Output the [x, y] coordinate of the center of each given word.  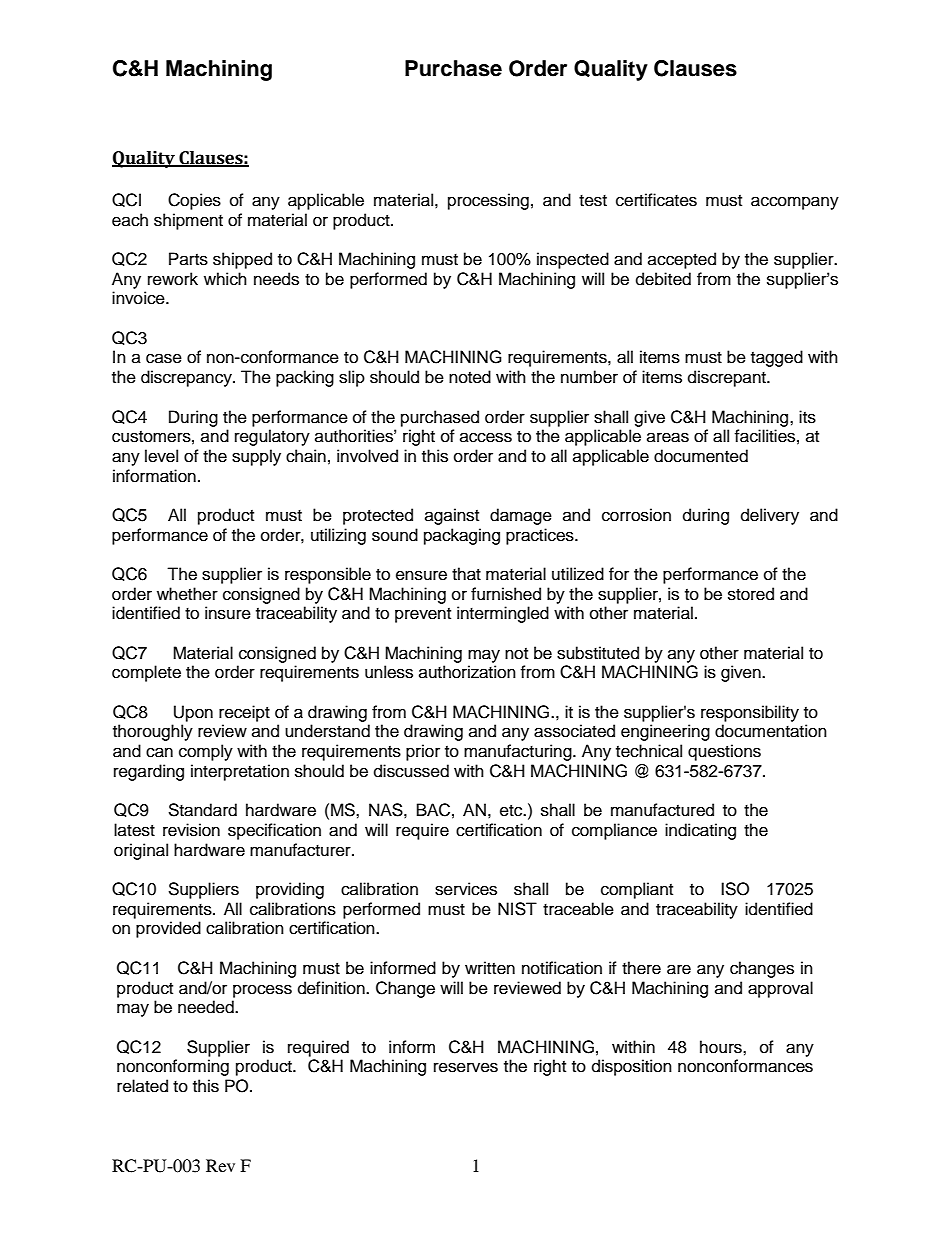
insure [228, 613]
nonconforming [173, 1067]
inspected [573, 260]
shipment [188, 221]
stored [751, 594]
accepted [682, 260]
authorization [467, 672]
